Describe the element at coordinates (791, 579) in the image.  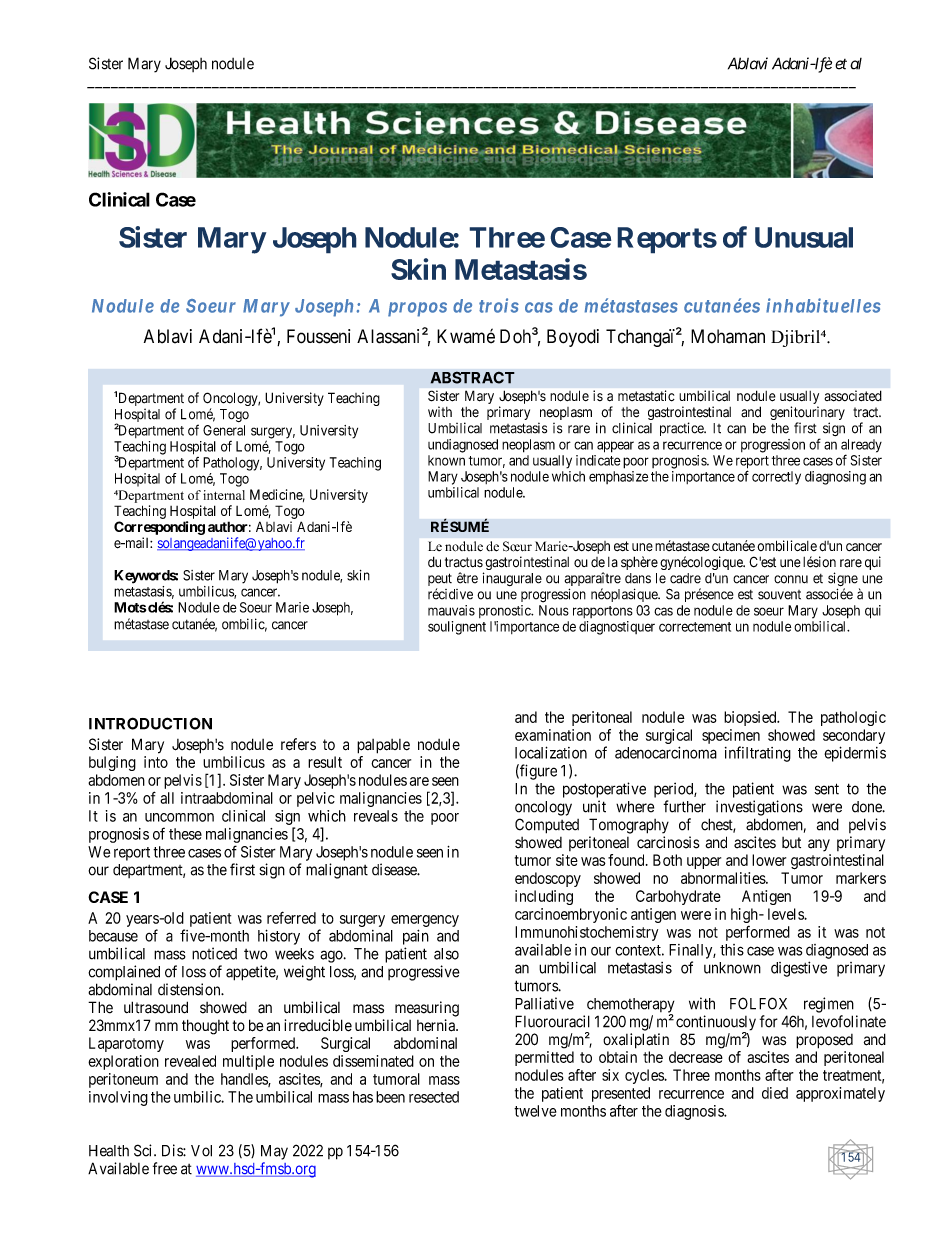
I see `connu` at that location.
